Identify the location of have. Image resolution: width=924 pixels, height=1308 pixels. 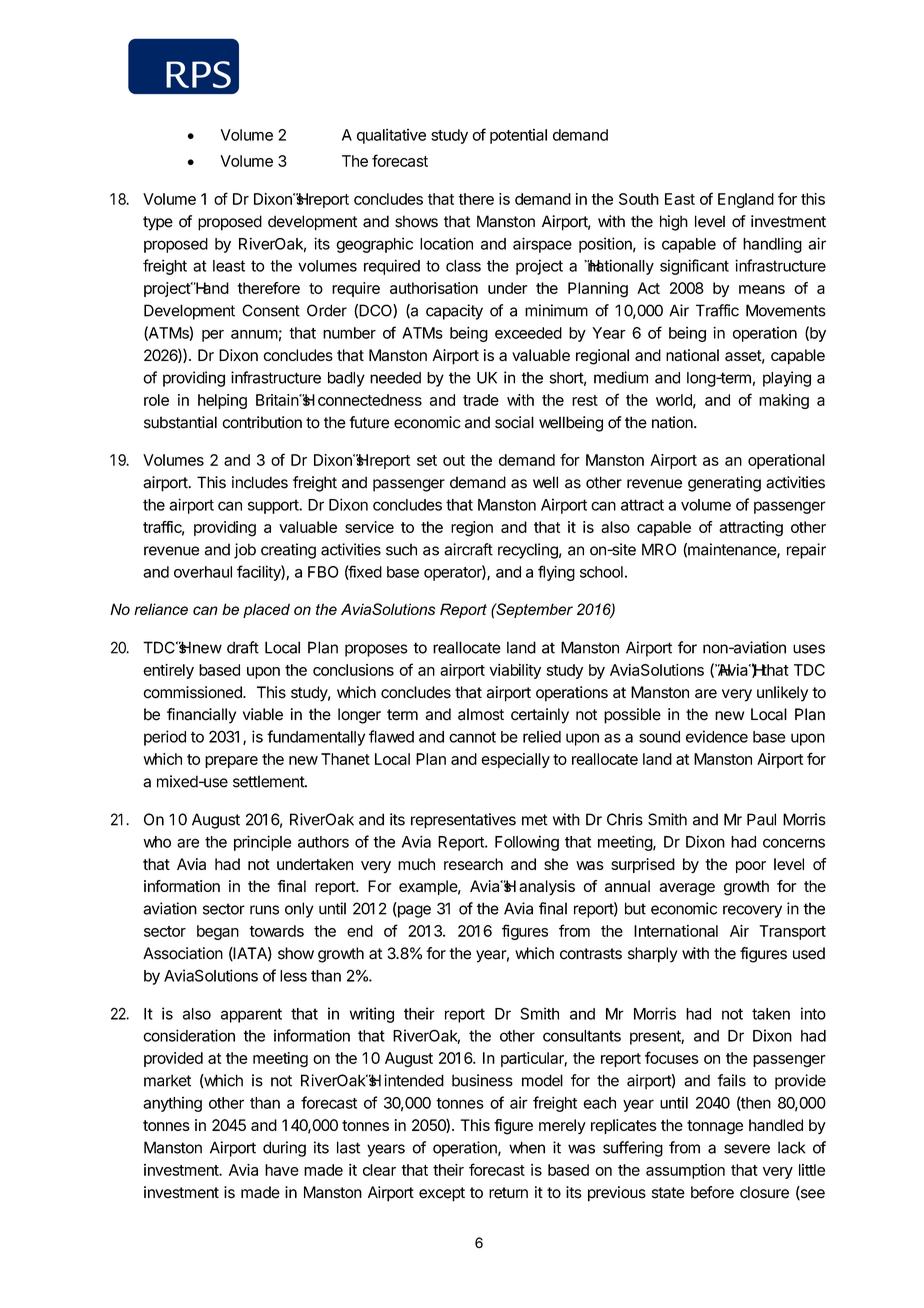
(282, 1170).
